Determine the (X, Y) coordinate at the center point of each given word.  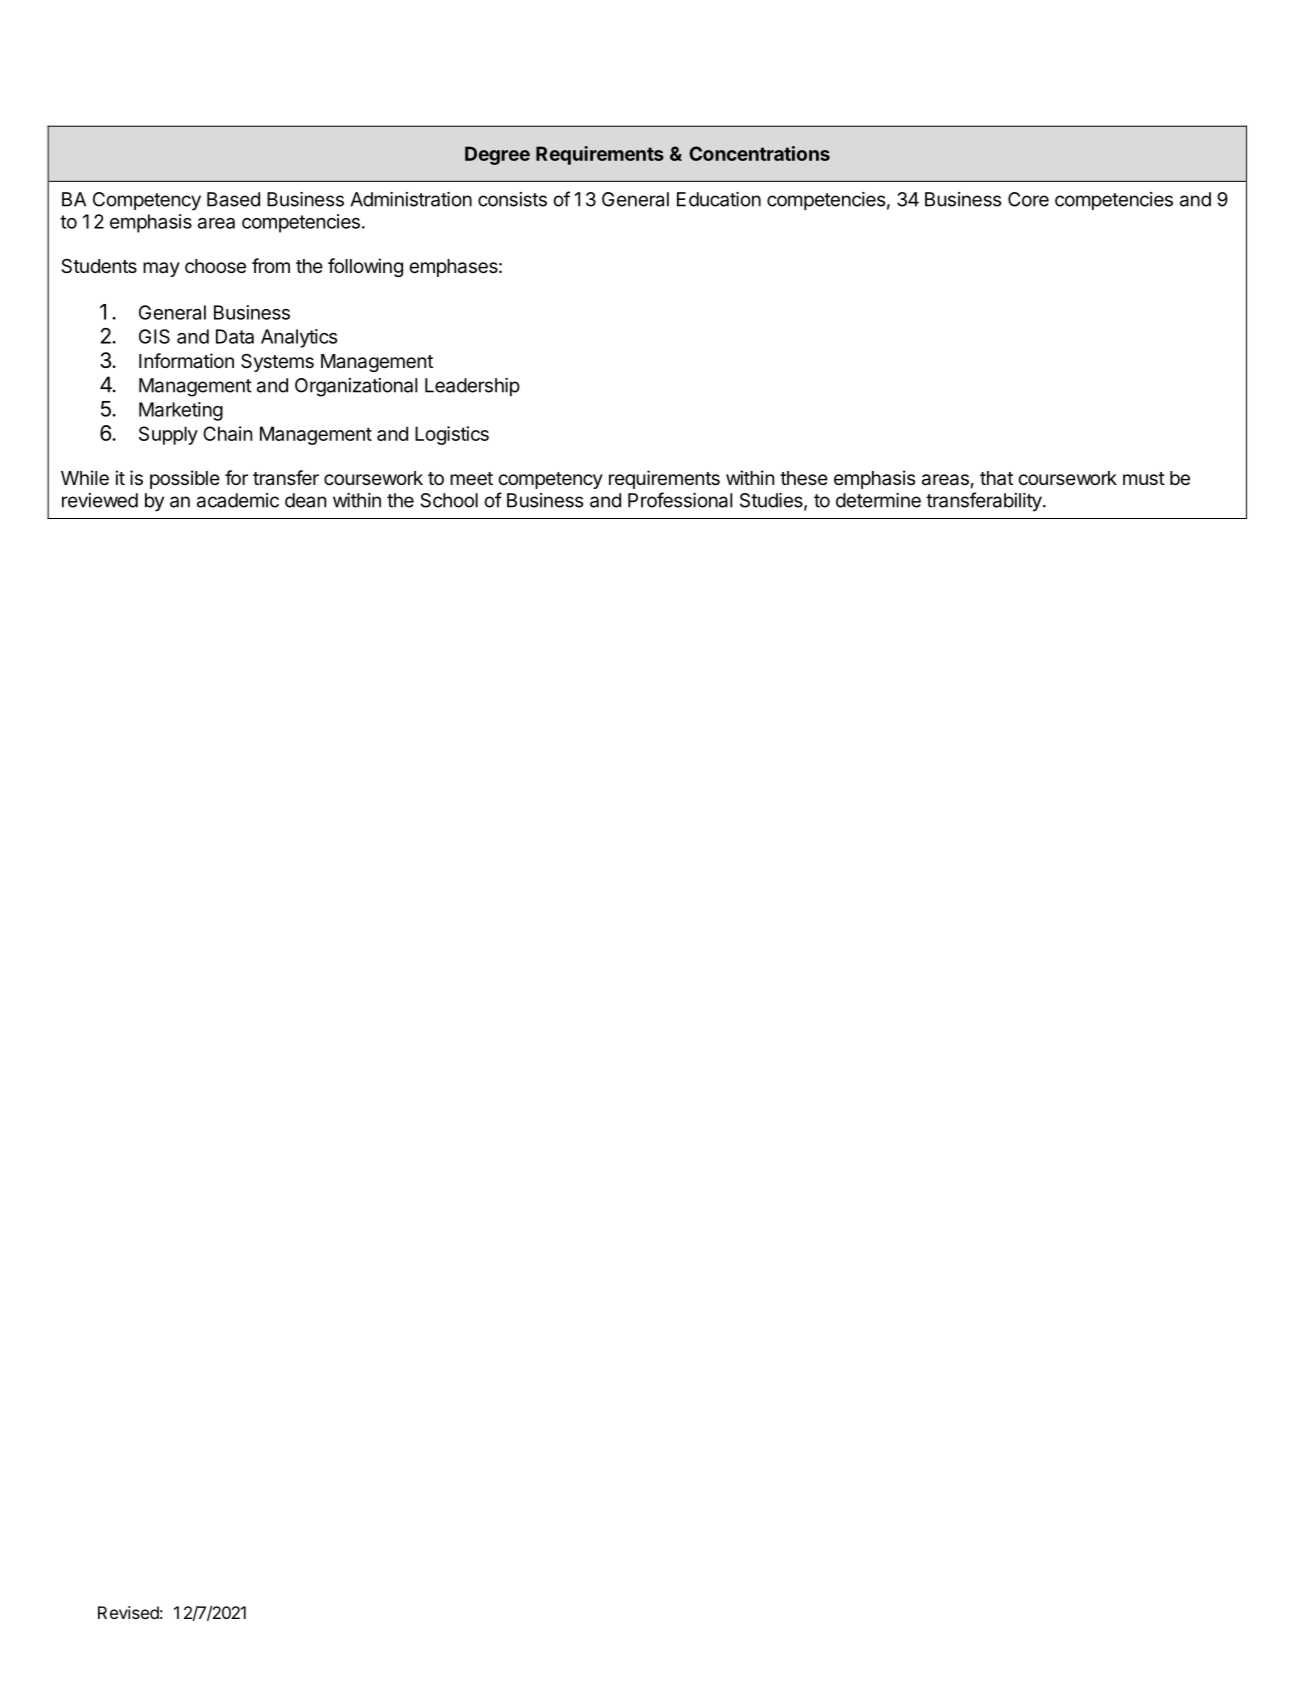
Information (186, 361)
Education (719, 199)
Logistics (452, 435)
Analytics (299, 338)
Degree (497, 155)
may (161, 269)
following (365, 267)
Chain (227, 433)
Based (233, 199)
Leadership (472, 387)
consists (512, 199)
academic (238, 500)
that (996, 478)
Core (1028, 199)
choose (215, 266)
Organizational (356, 387)
